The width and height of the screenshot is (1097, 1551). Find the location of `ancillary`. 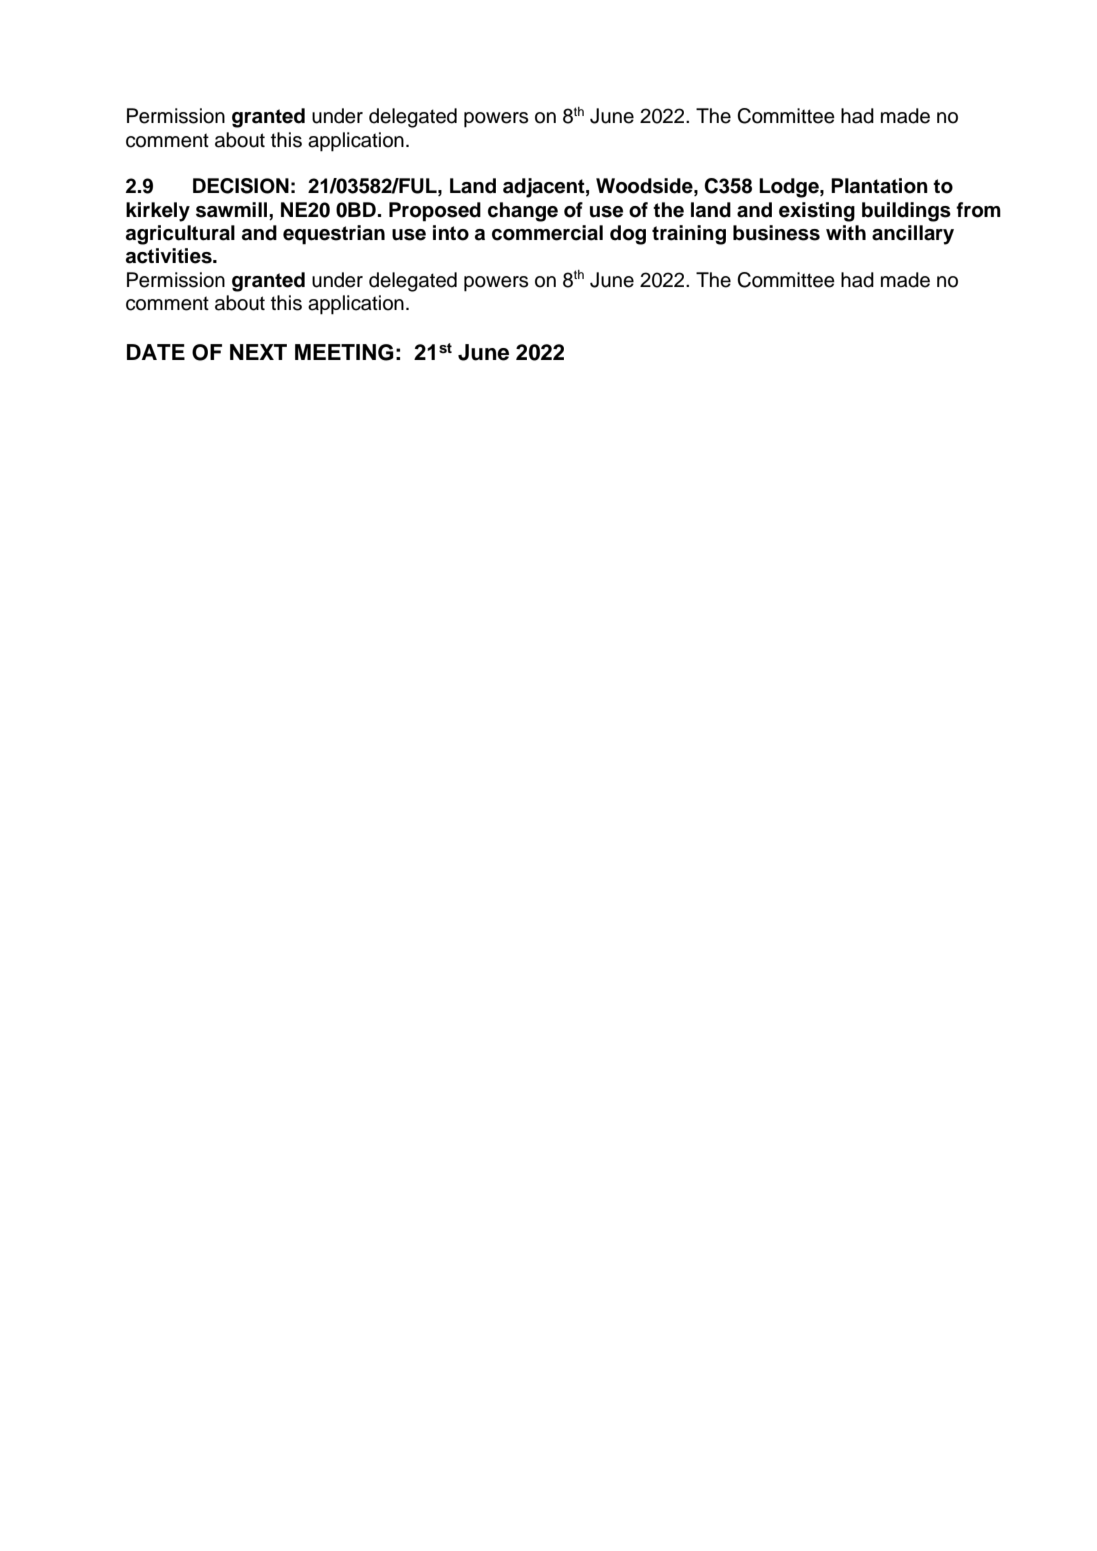

ancillary is located at coordinates (913, 235).
